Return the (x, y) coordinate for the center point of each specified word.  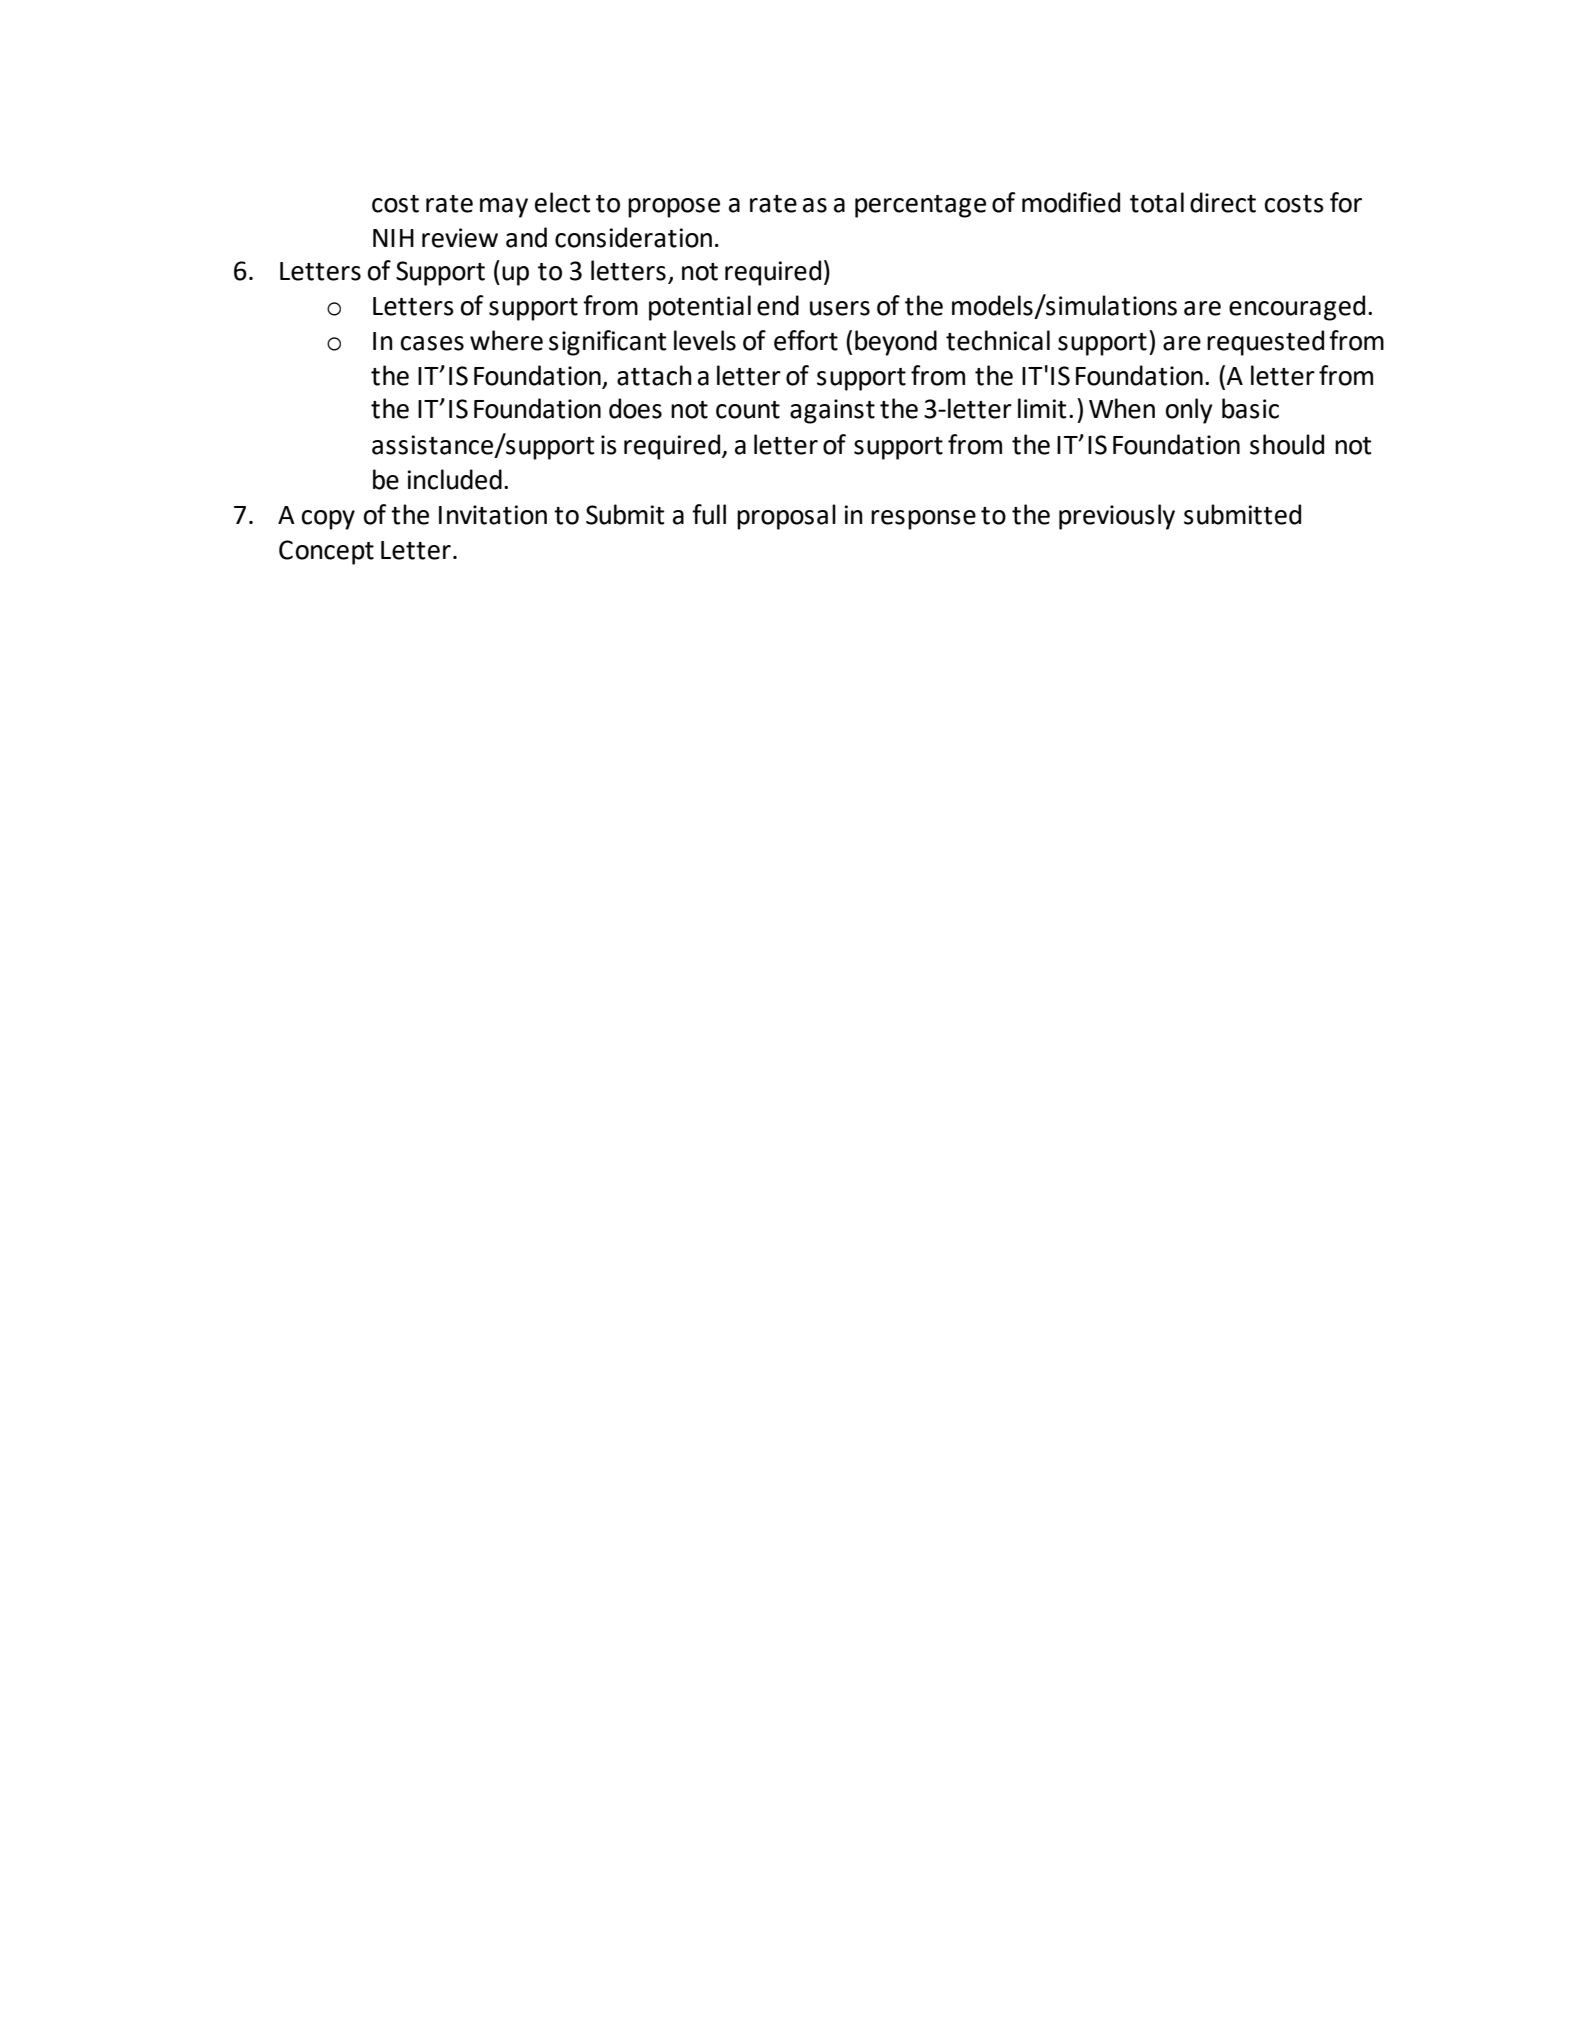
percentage (920, 206)
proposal (786, 517)
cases (432, 343)
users (840, 308)
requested (1265, 343)
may (504, 208)
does (635, 408)
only (1189, 411)
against (832, 411)
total (1157, 202)
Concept (326, 552)
